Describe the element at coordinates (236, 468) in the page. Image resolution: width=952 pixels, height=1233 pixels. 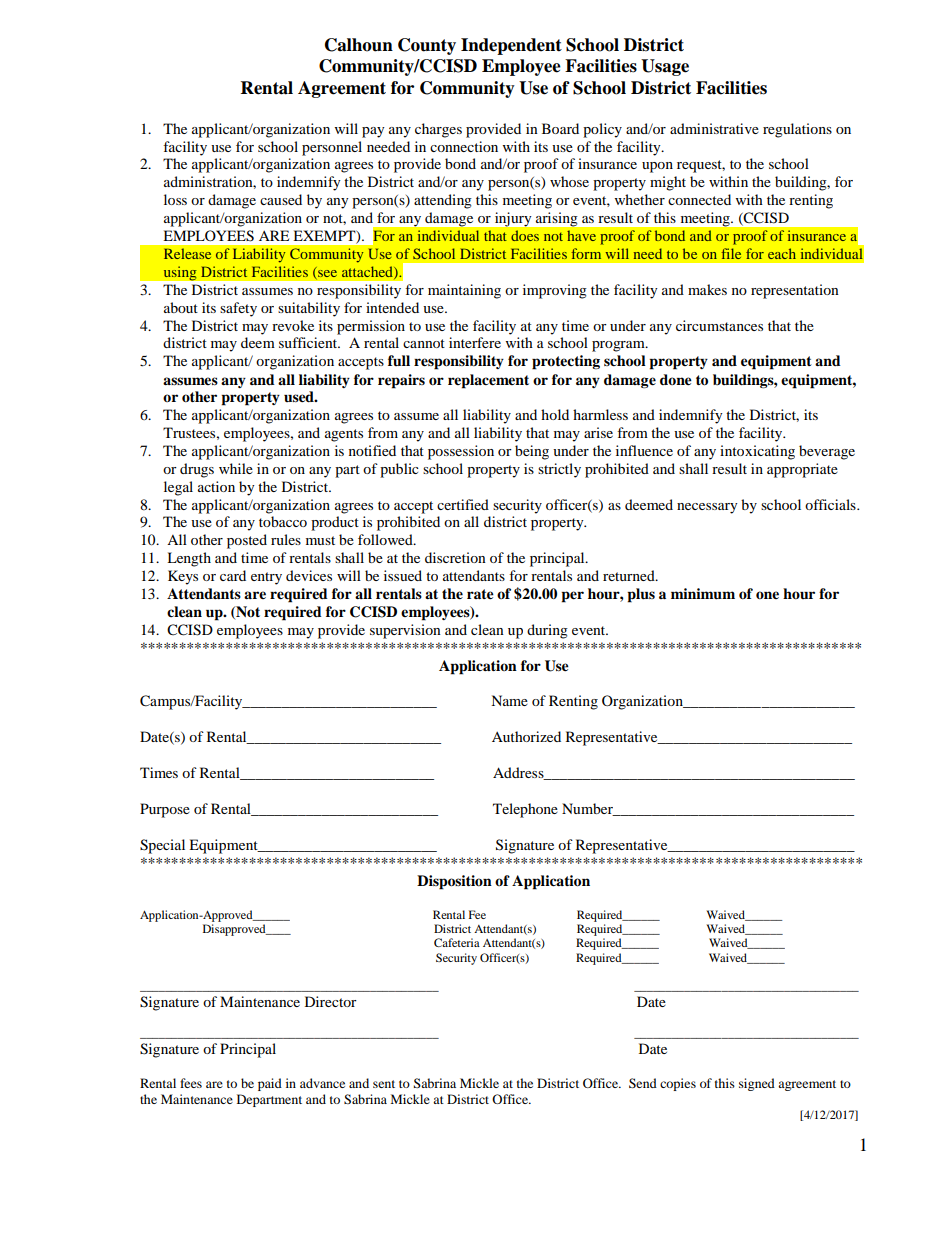
I see `while` at that location.
